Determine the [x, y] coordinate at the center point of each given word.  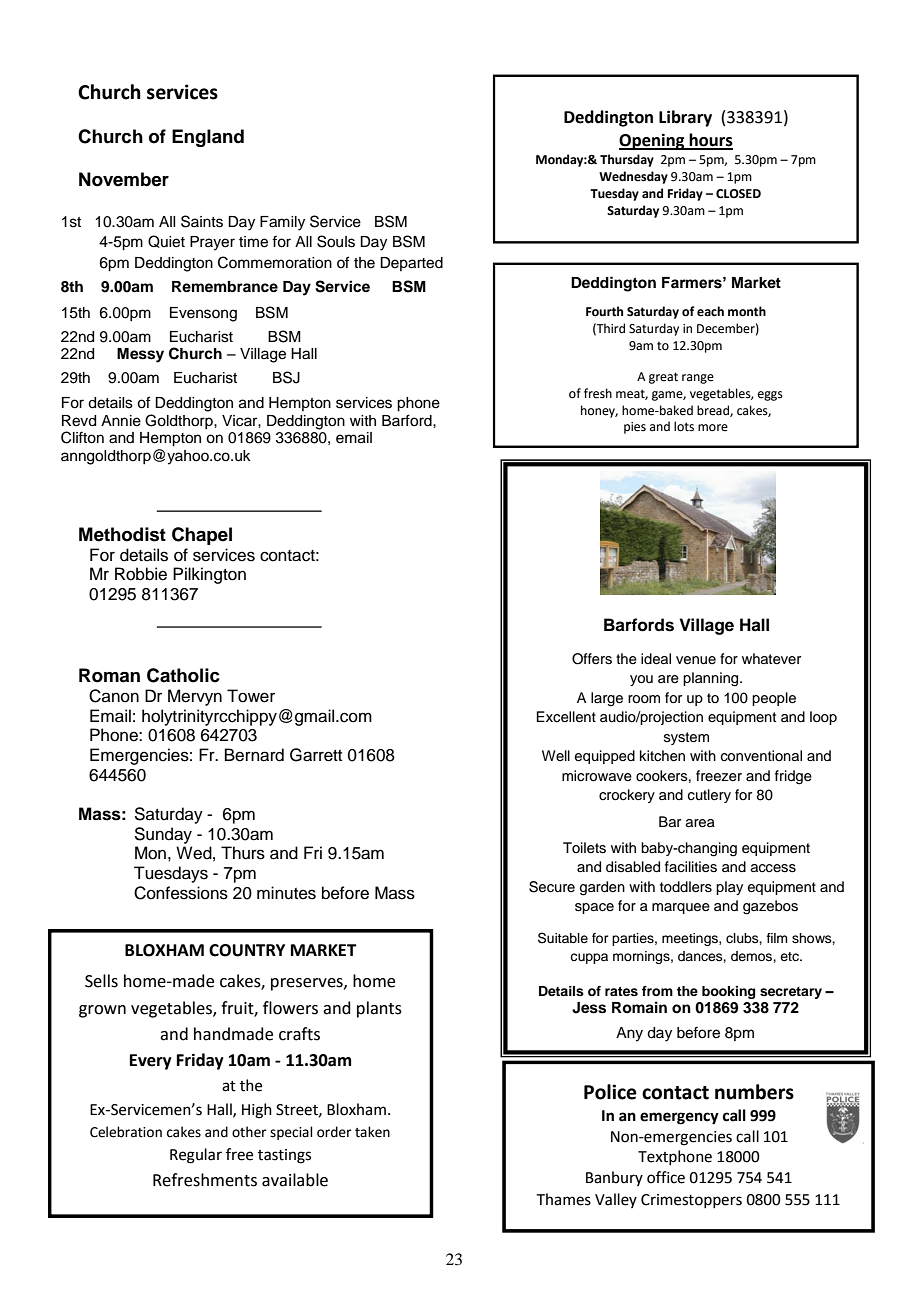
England [208, 138]
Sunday [163, 835]
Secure [552, 887]
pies [635, 428]
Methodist [122, 534]
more [713, 428]
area [700, 823]
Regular [196, 1156]
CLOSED [738, 194]
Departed [411, 264]
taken [372, 1132]
